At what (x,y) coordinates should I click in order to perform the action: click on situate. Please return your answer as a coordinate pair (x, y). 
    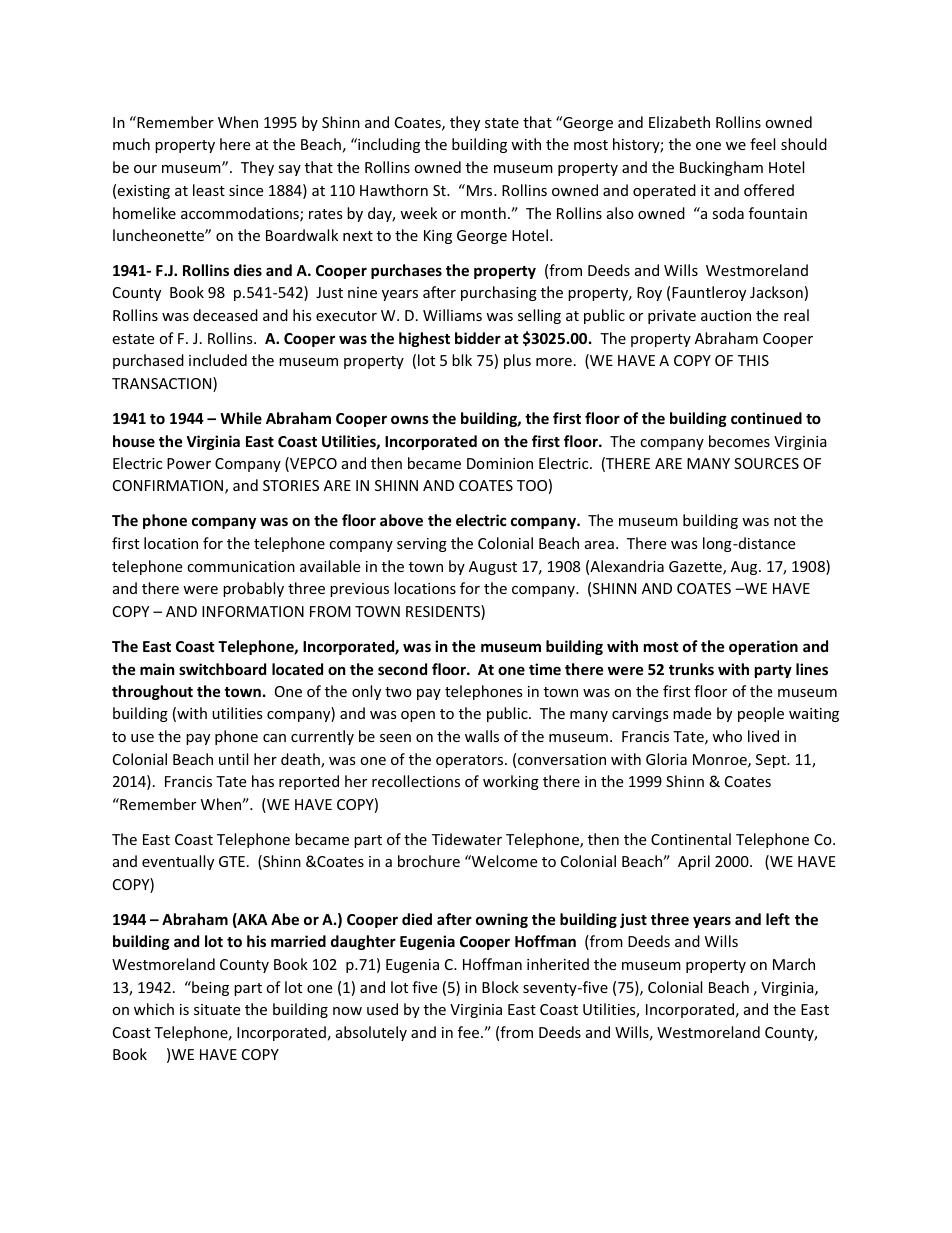
    Looking at the image, I should click on (217, 1009).
